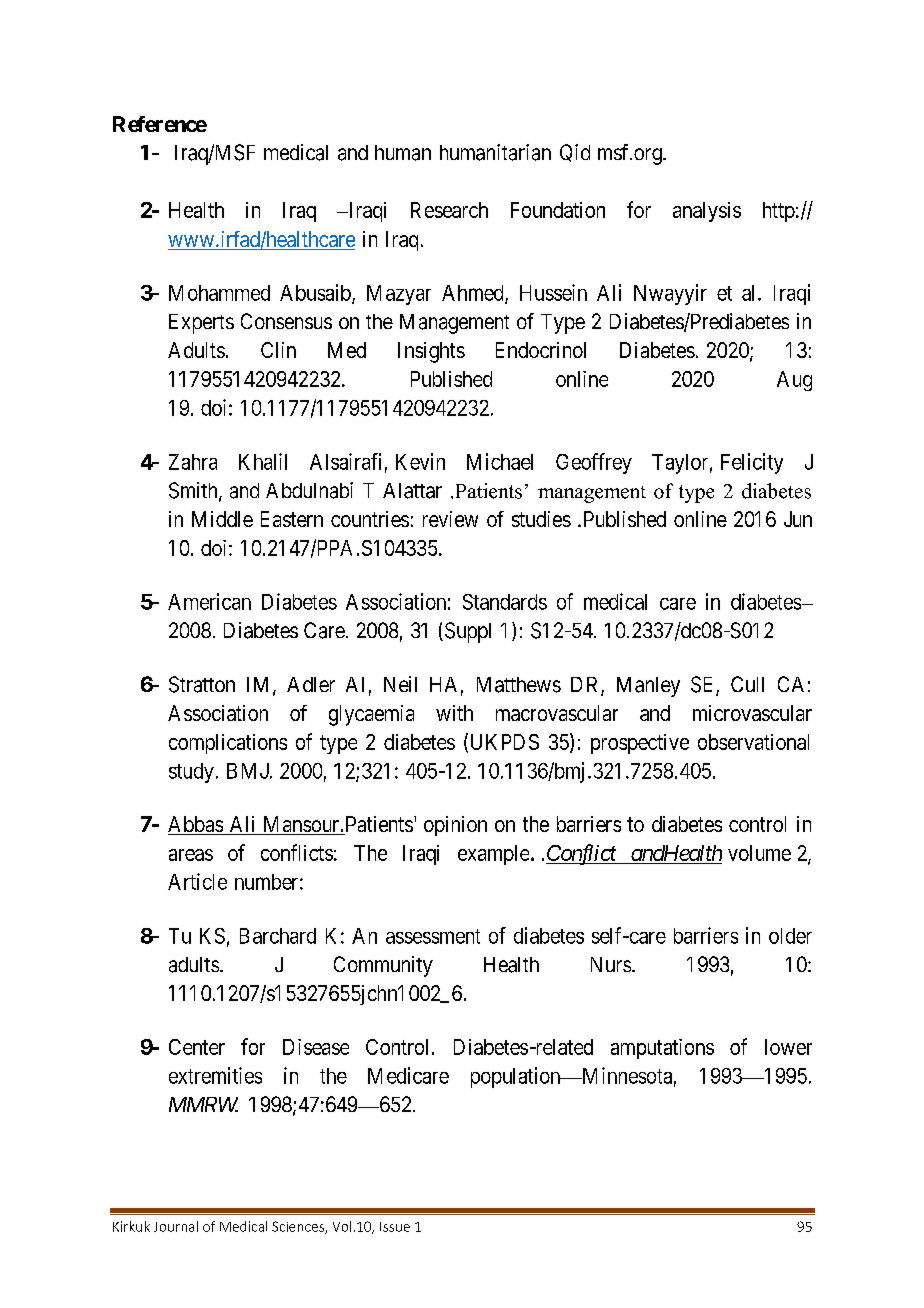 The image size is (924, 1308). Describe the element at coordinates (747, 684) in the image. I see `Cull` at that location.
